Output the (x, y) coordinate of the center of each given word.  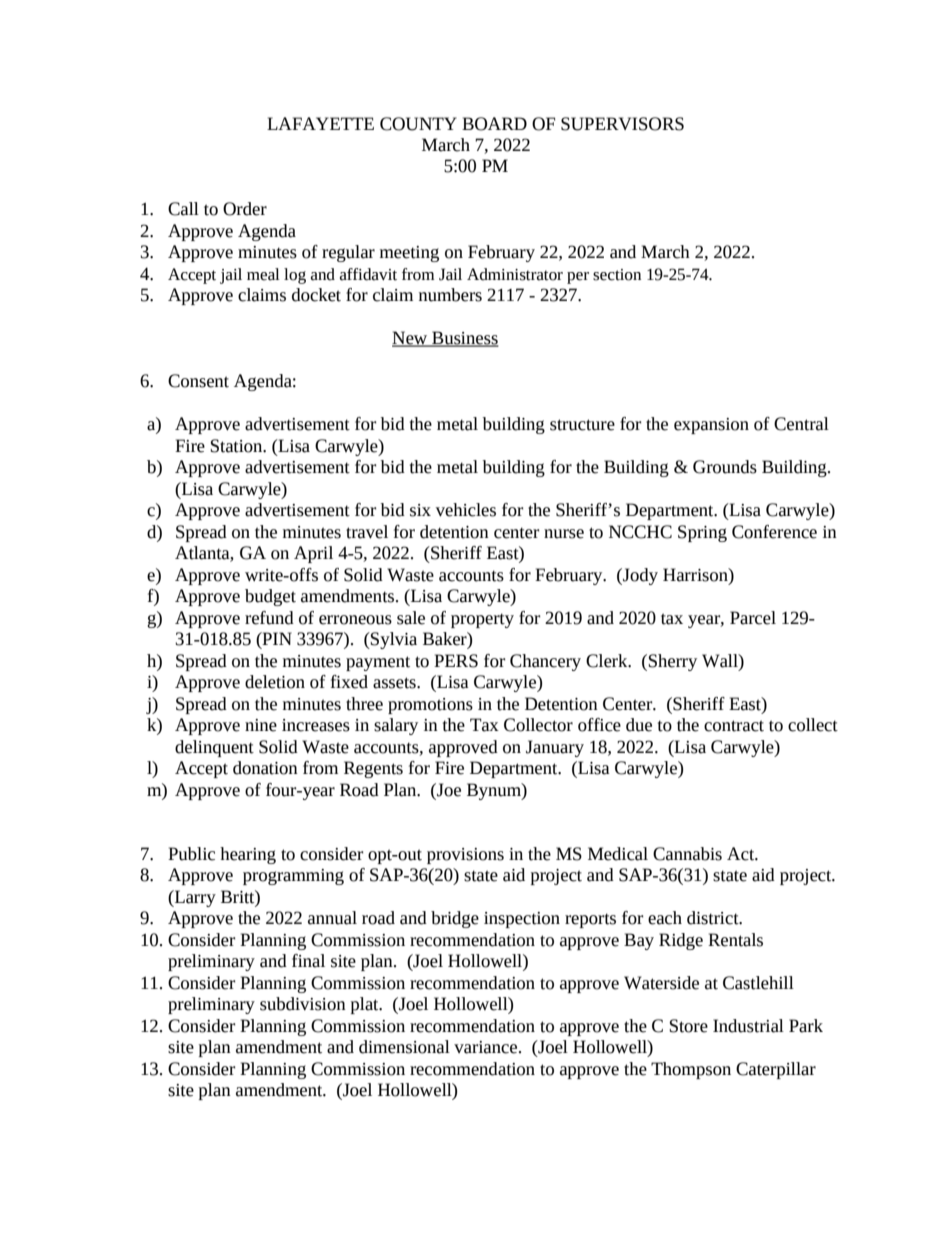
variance (487, 1047)
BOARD (494, 124)
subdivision (303, 1004)
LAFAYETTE (320, 123)
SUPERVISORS (622, 124)
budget (270, 597)
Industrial (748, 1026)
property (482, 620)
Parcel (753, 618)
